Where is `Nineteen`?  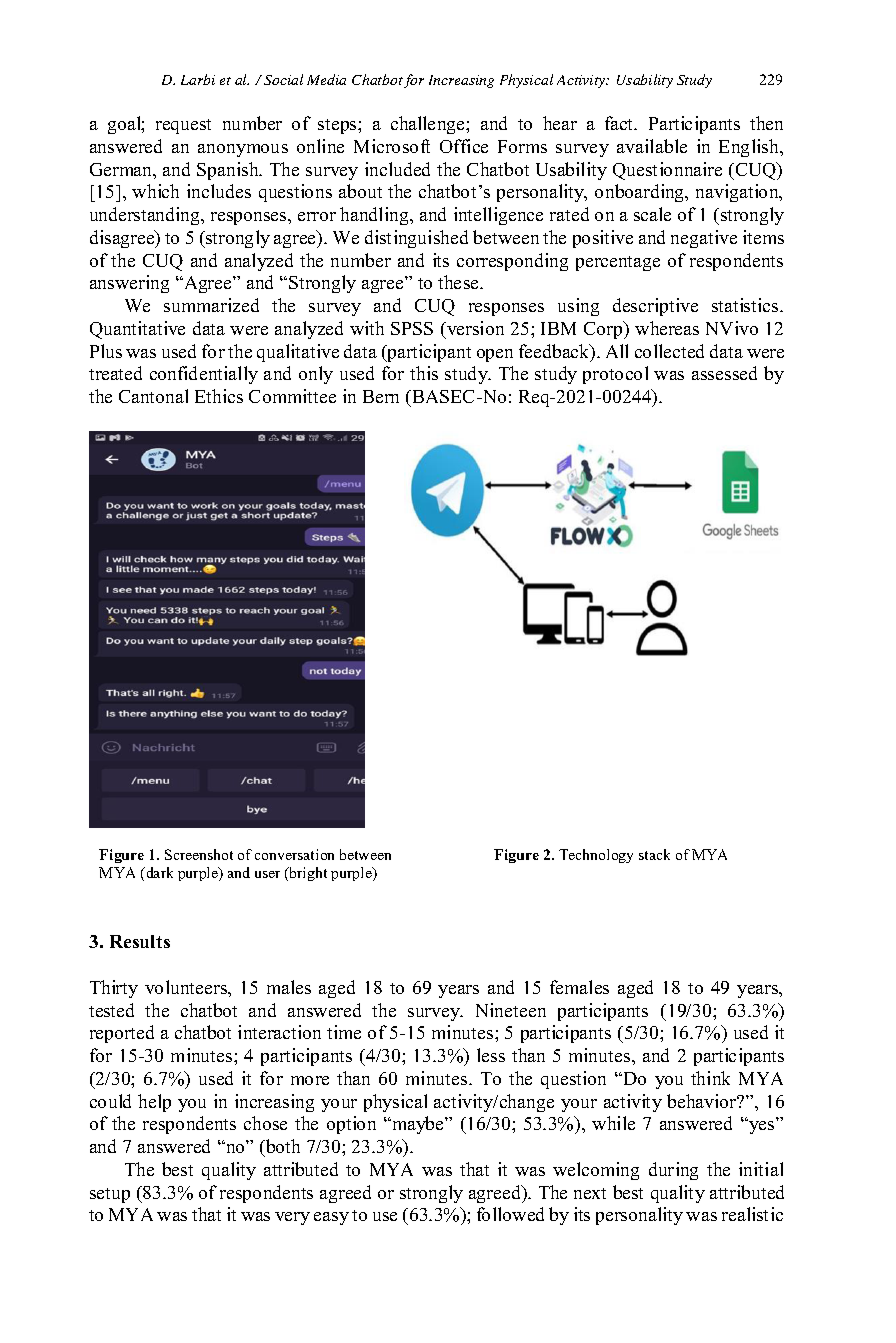 Nineteen is located at coordinates (511, 1010).
